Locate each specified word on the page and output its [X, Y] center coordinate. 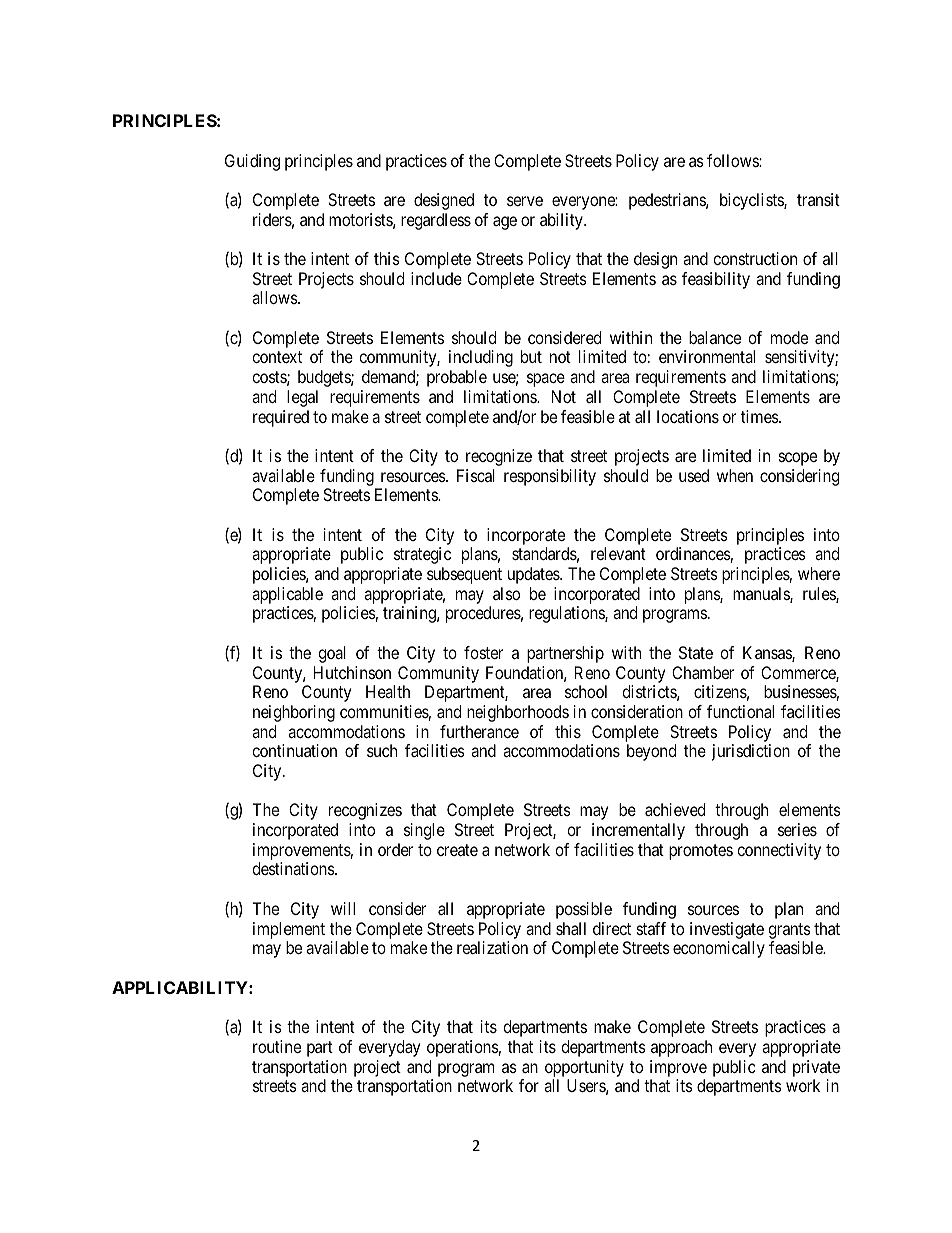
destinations [294, 868]
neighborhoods [518, 713]
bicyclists [752, 201]
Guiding [252, 162]
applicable [287, 597]
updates [534, 575]
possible [584, 910]
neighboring [294, 713]
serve [525, 201]
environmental [707, 356]
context [277, 357]
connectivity [779, 851]
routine [277, 1046]
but [531, 356]
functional [740, 711]
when [735, 475]
